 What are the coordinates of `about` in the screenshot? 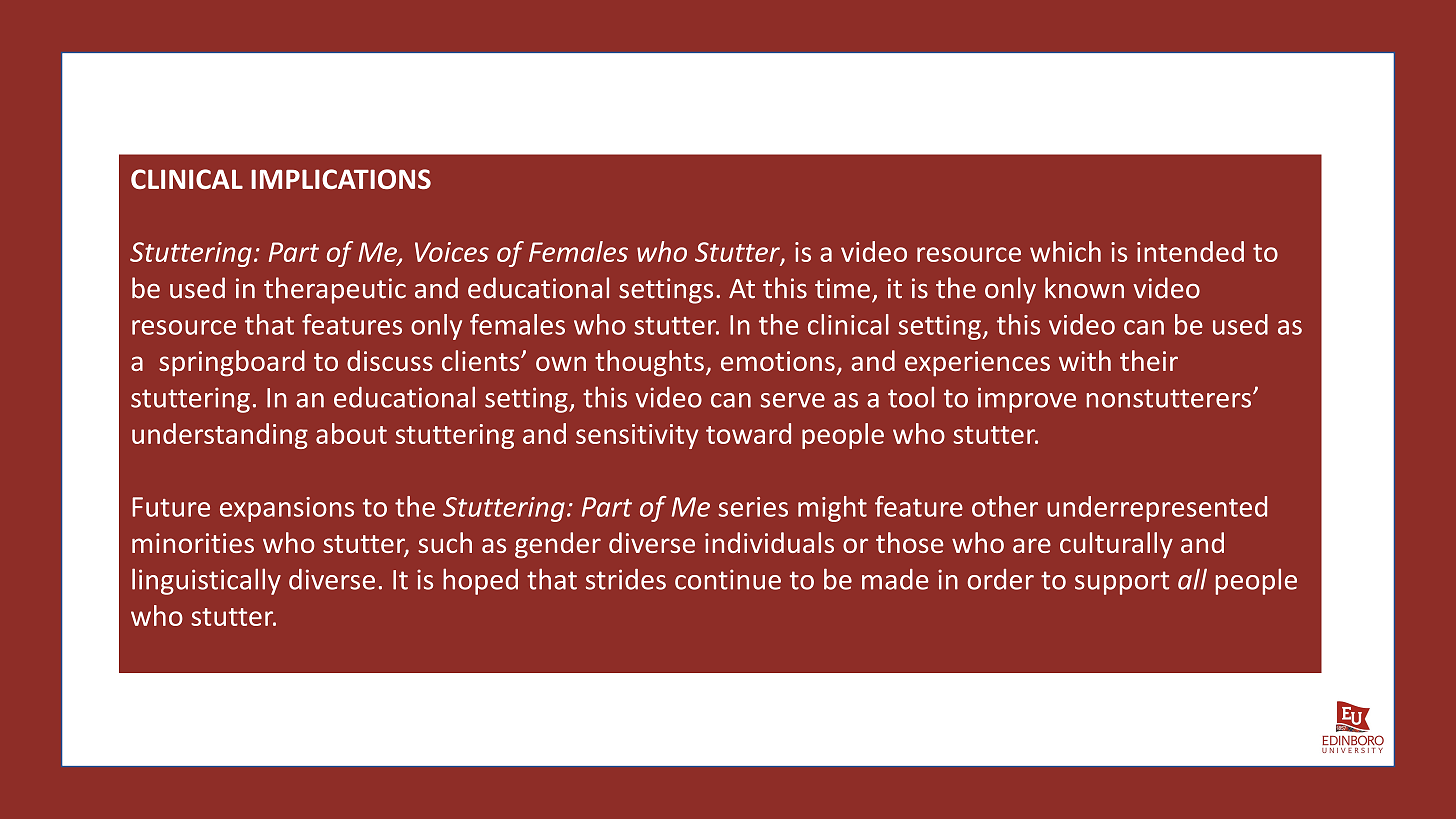 It's located at (351, 433).
